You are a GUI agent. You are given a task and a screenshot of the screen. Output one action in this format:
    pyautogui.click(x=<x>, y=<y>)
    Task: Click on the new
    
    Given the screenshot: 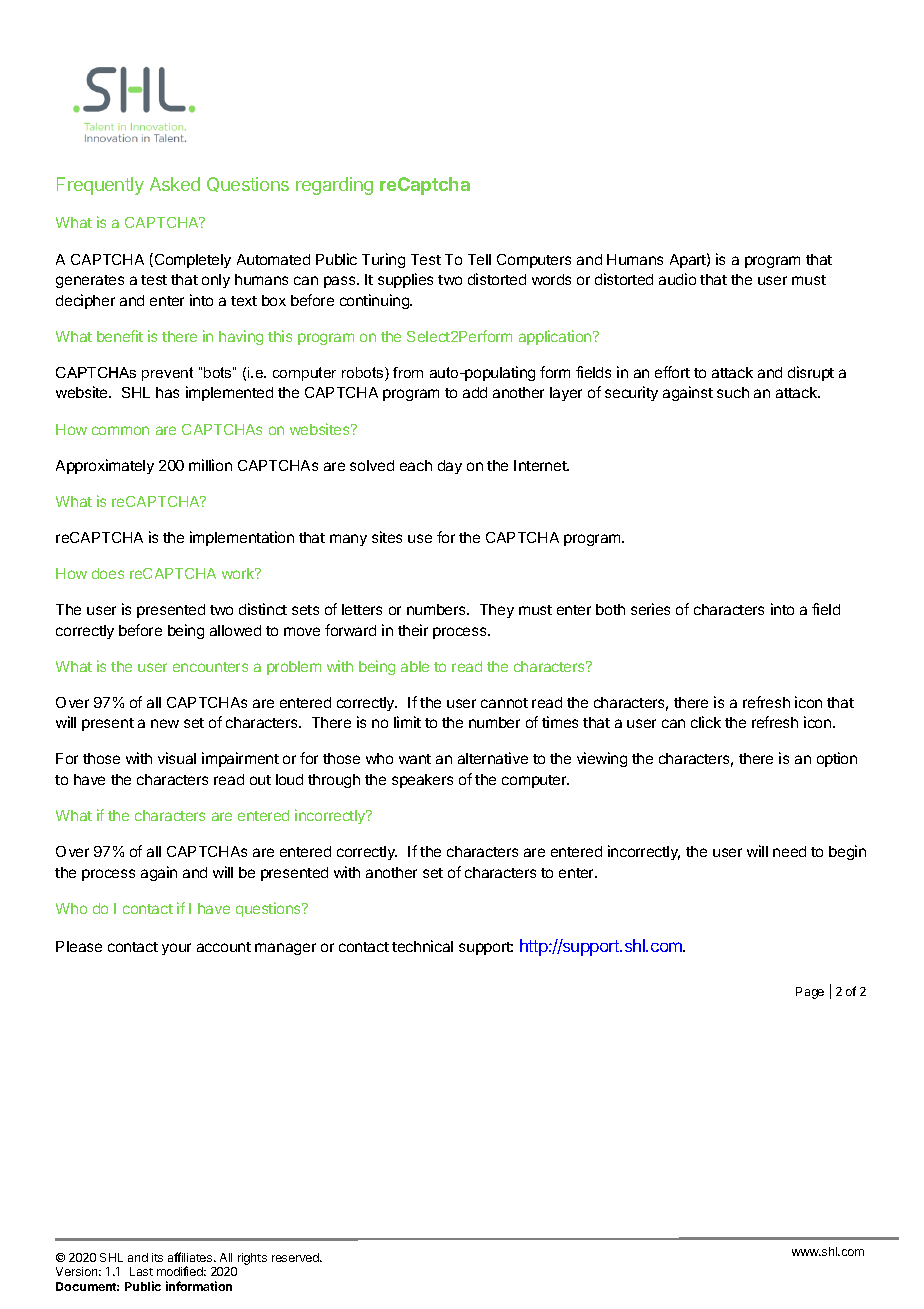 What is the action you would take?
    pyautogui.click(x=165, y=723)
